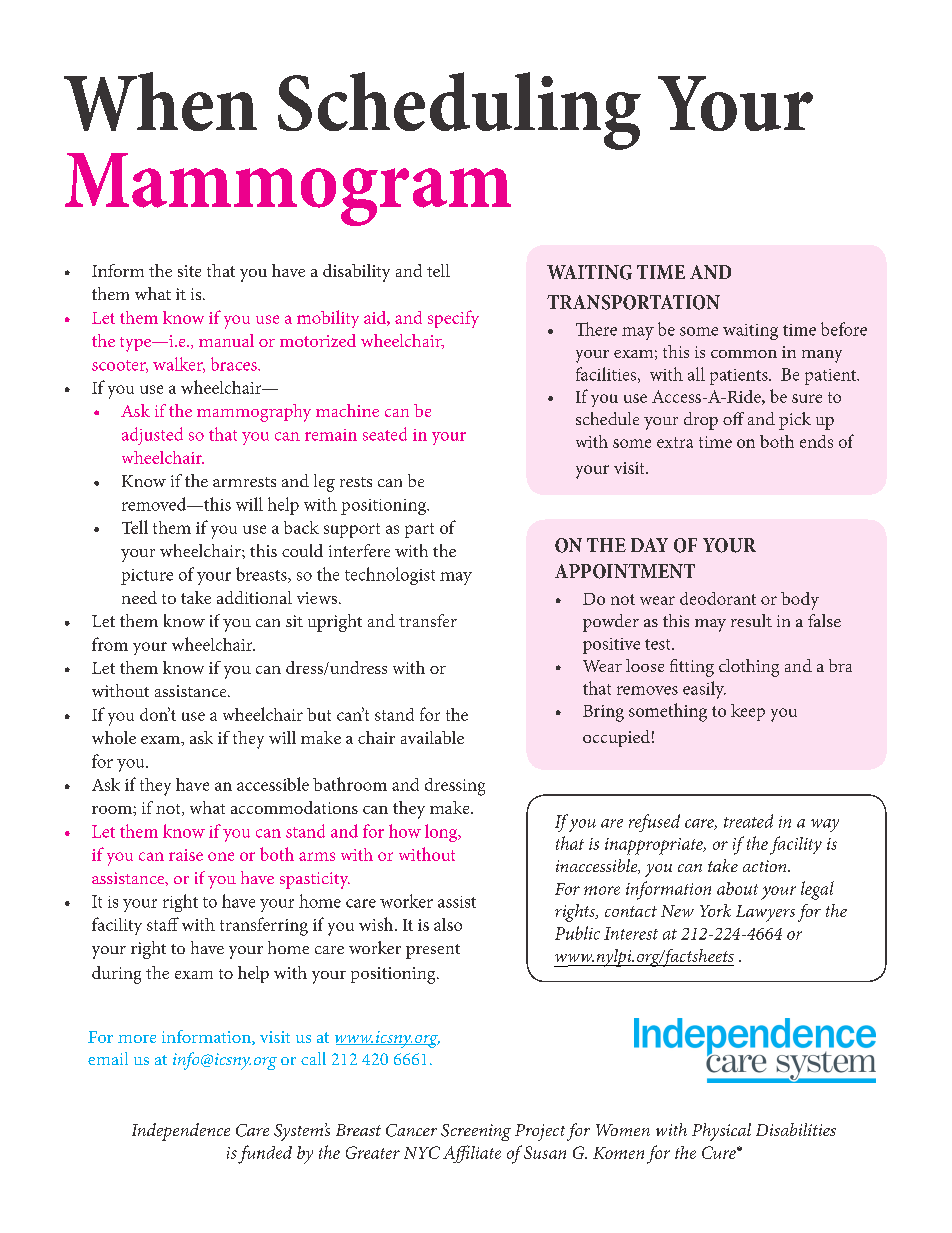 The image size is (952, 1233). Describe the element at coordinates (160, 101) in the page. I see `When` at that location.
